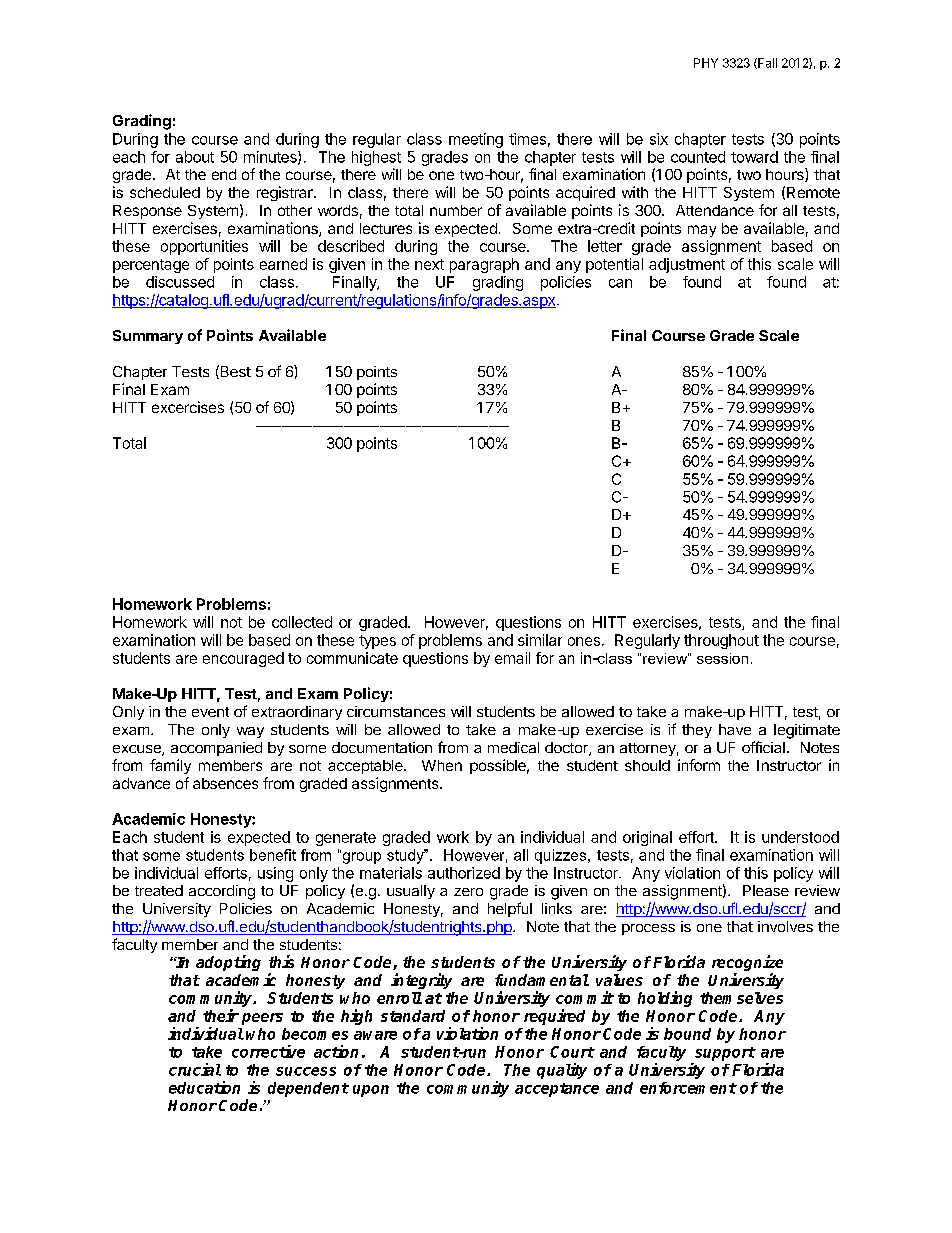  I want to click on collected, so click(302, 622).
